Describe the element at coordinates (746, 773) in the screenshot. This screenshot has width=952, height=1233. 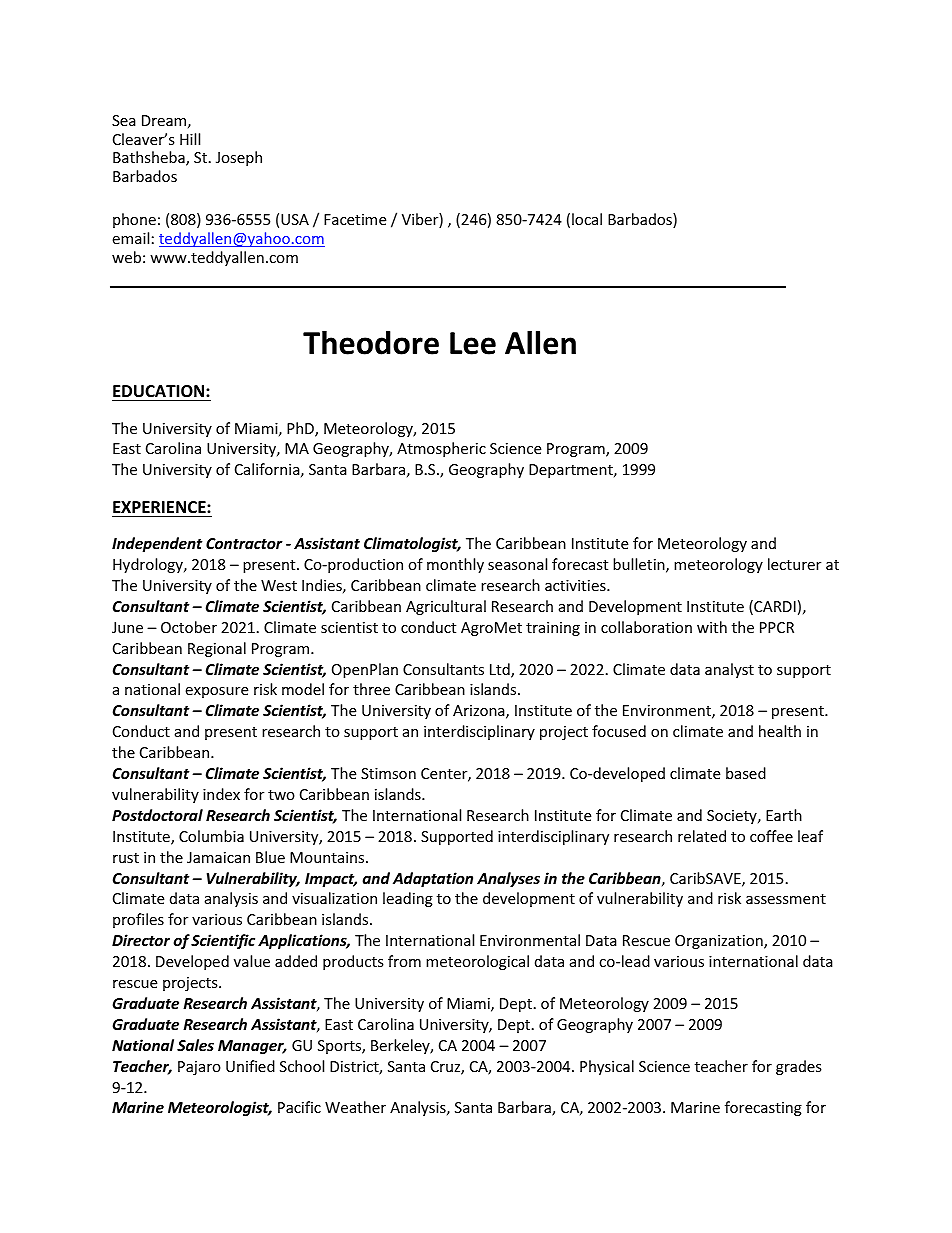
I see `based` at that location.
